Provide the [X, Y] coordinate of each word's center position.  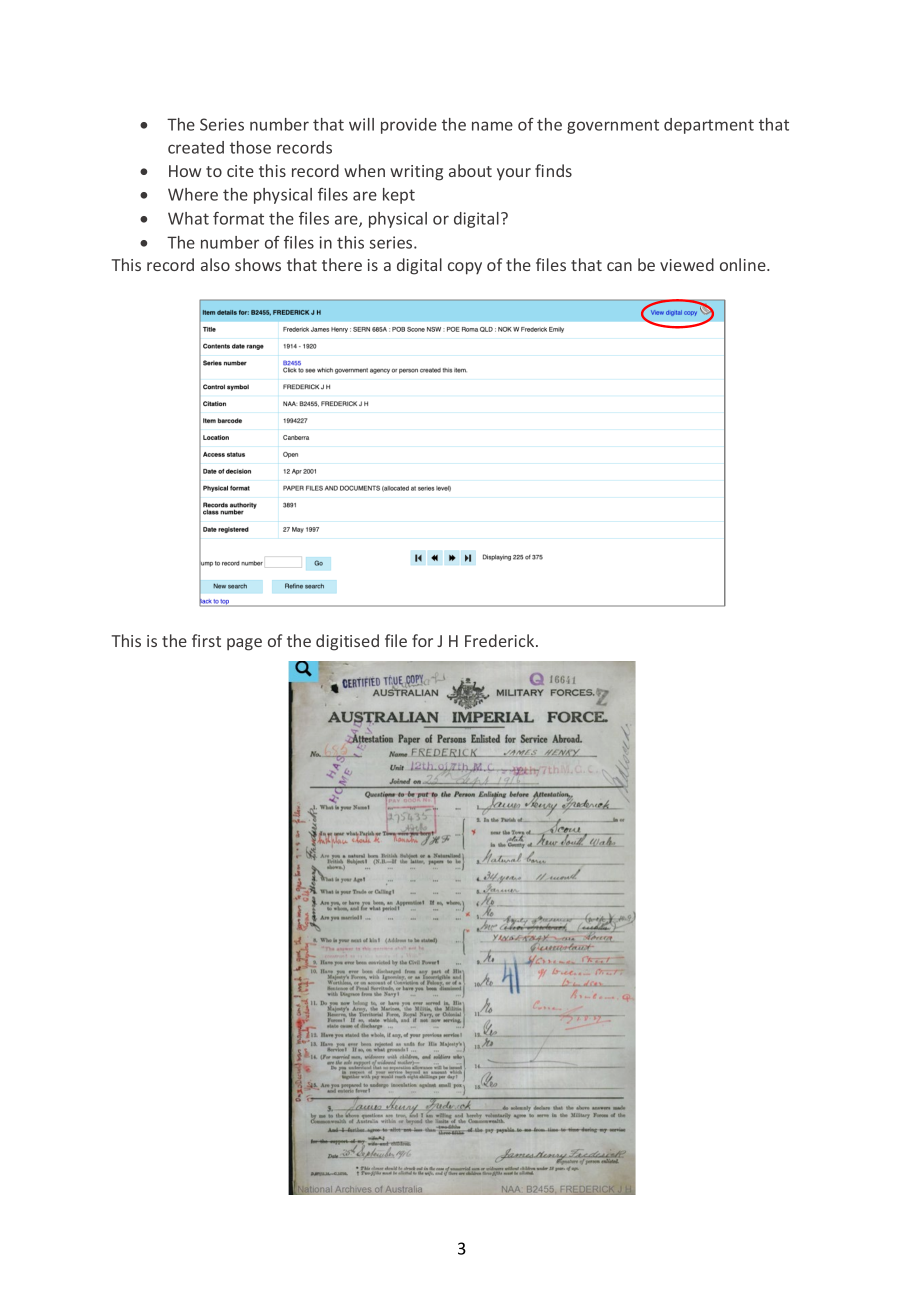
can [619, 266]
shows [258, 264]
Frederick [501, 640]
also [215, 264]
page [244, 644]
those [250, 147]
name [492, 126]
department [709, 126]
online [744, 264]
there [342, 264]
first [206, 640]
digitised [347, 642]
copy [465, 268]
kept [399, 196]
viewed [687, 264]
